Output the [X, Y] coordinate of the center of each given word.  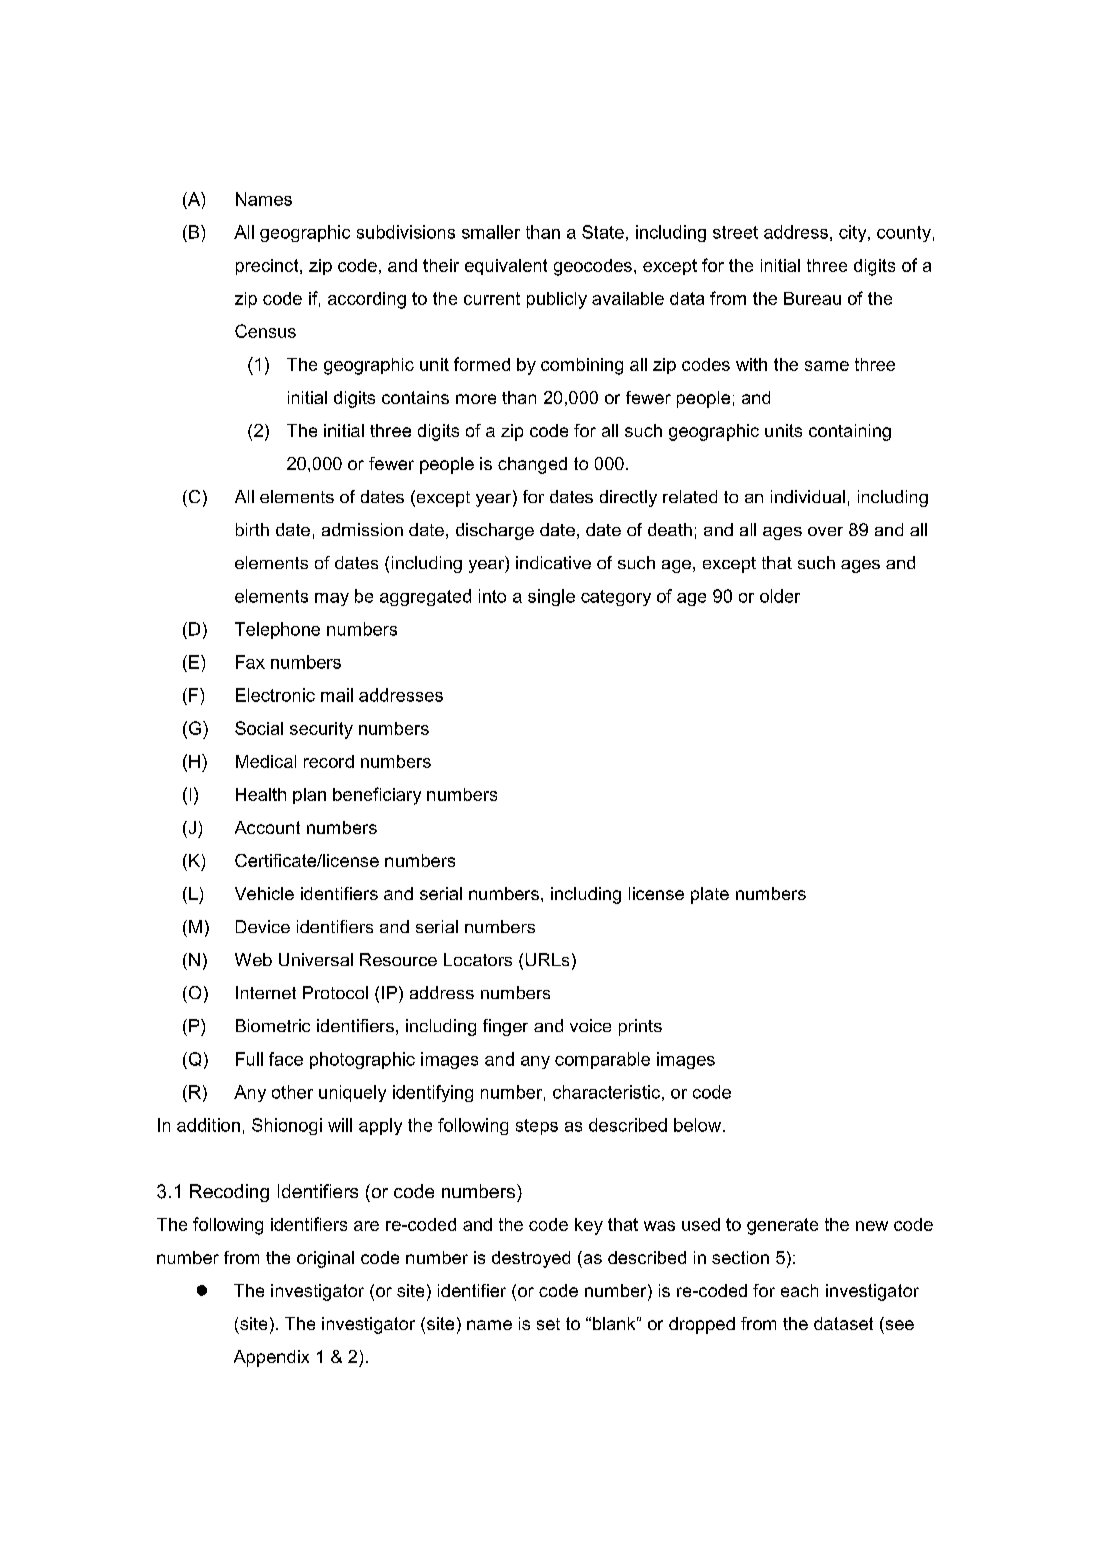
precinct [268, 267]
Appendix [271, 1358]
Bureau [812, 298]
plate [710, 895]
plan [309, 796]
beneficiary [377, 796]
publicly [557, 300]
